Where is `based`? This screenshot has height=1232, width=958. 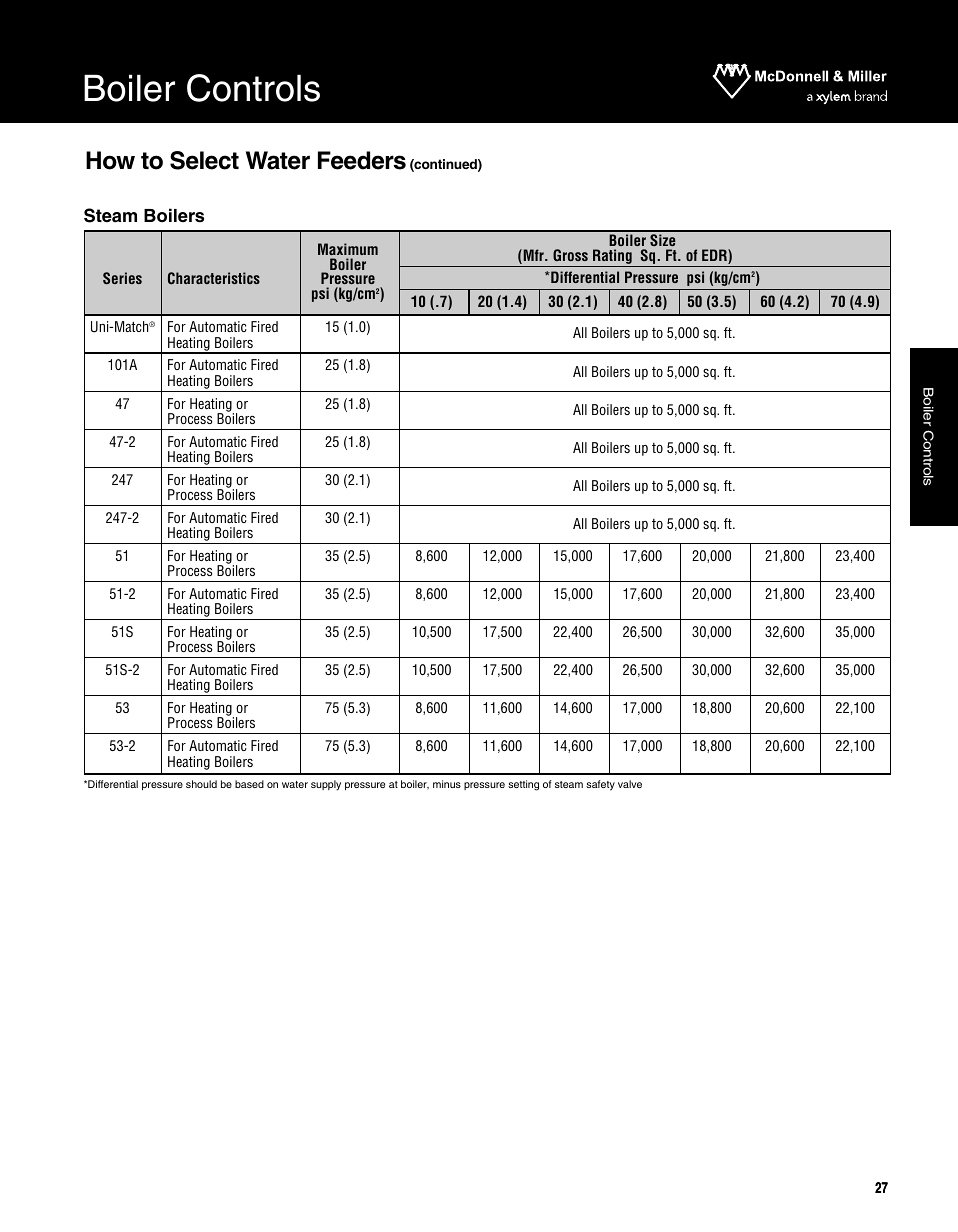
based is located at coordinates (249, 784).
